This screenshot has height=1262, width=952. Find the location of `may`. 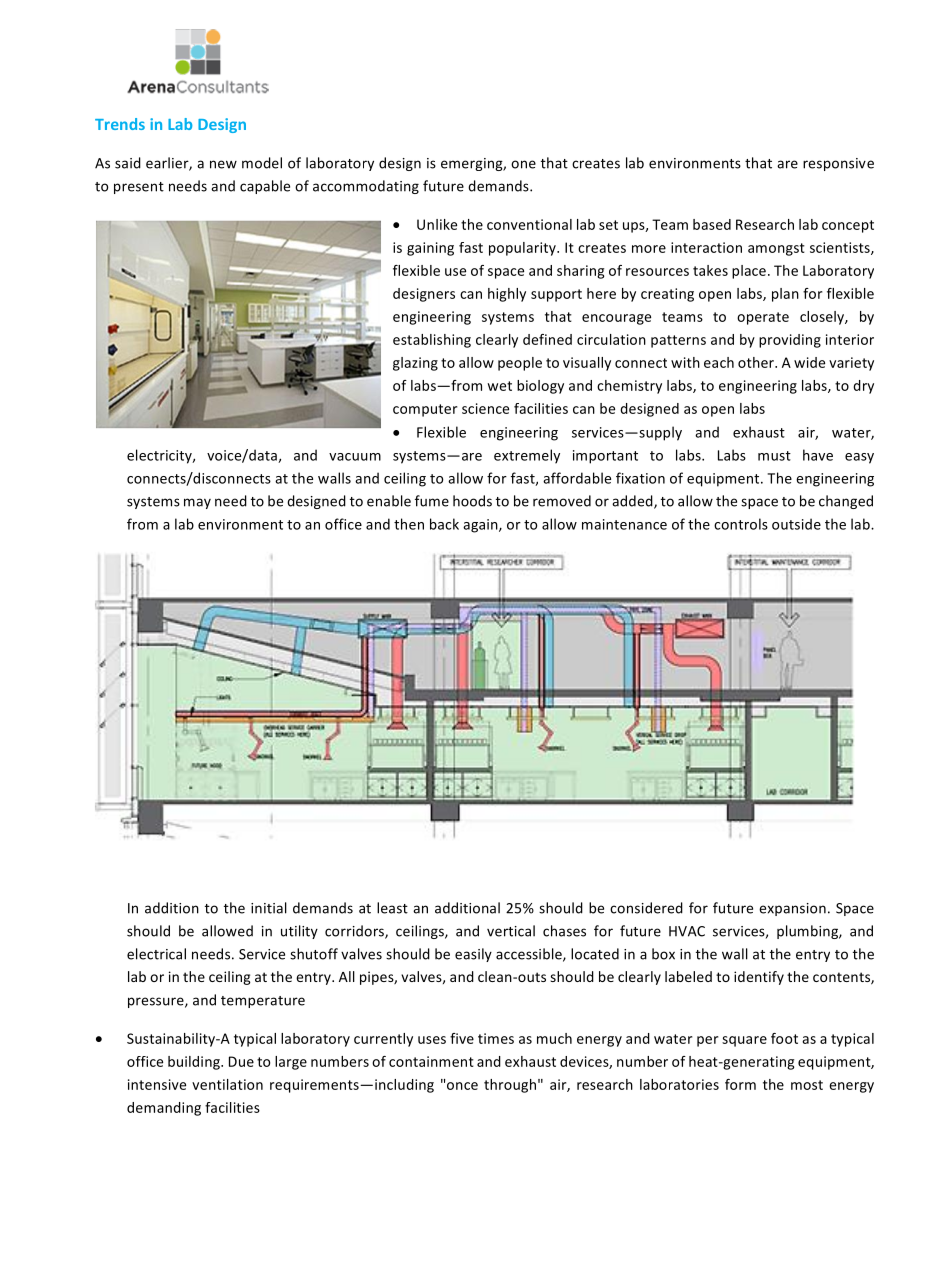

may is located at coordinates (197, 503).
